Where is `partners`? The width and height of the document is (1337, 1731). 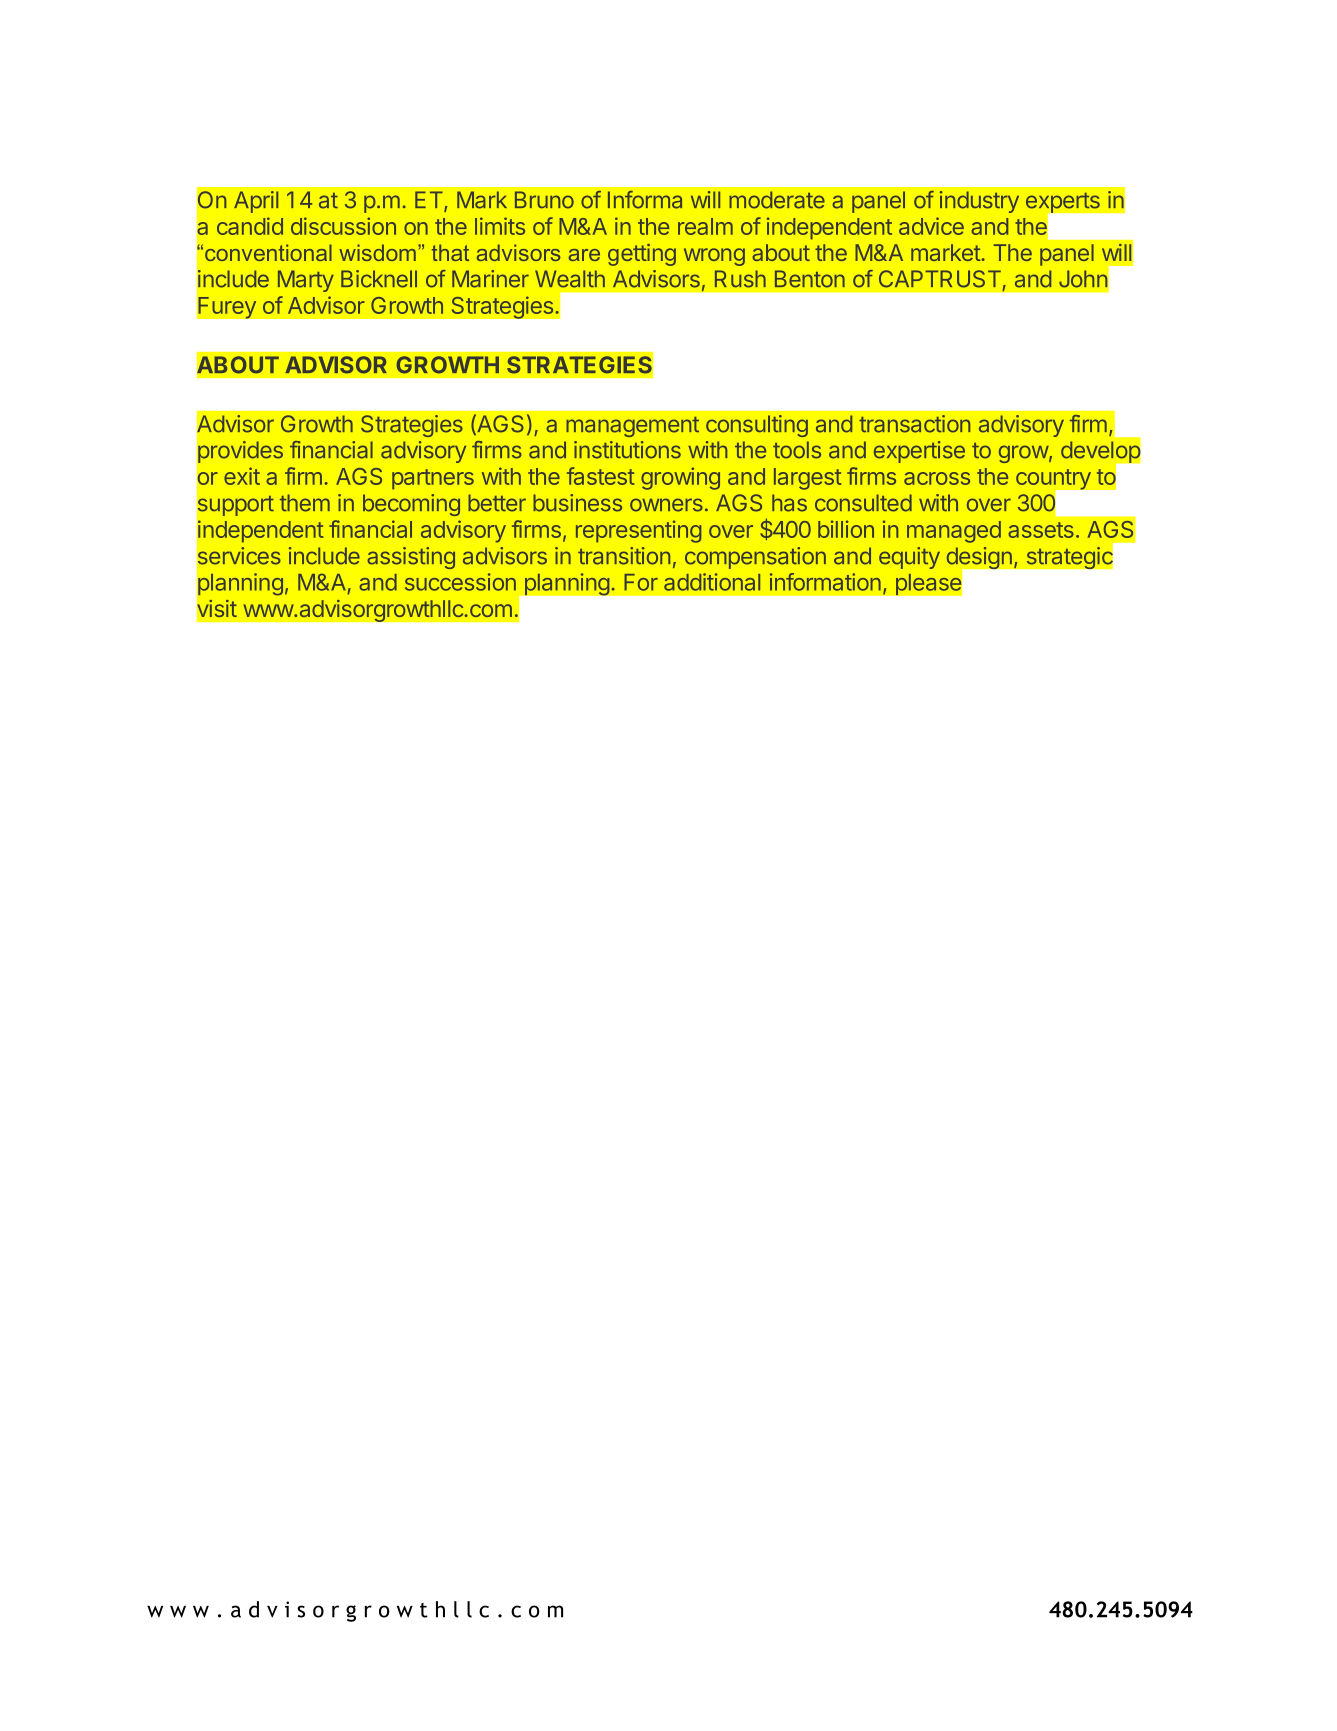 partners is located at coordinates (433, 479).
